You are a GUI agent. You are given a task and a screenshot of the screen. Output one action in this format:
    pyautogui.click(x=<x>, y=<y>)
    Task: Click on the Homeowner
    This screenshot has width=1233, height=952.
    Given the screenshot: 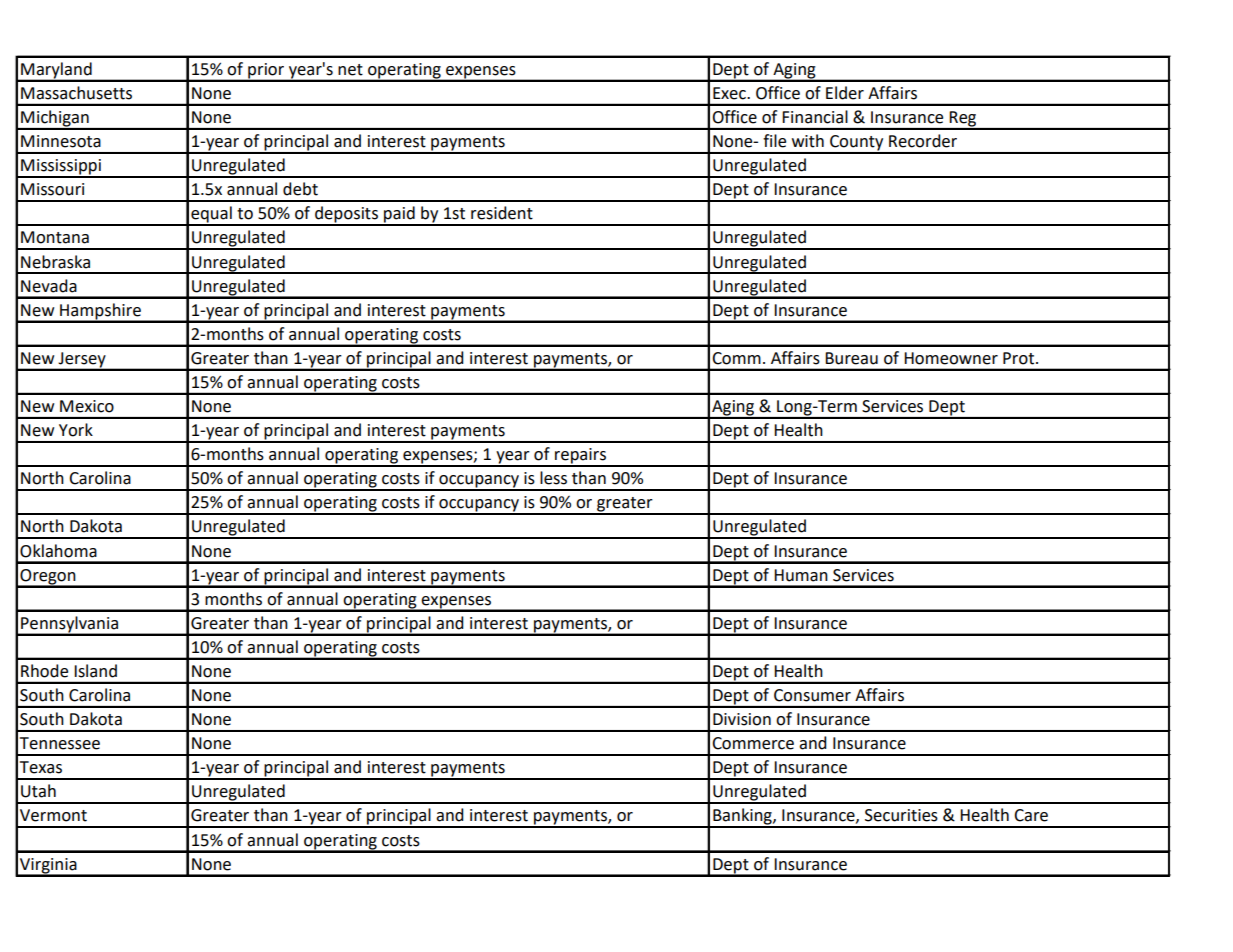 What is the action you would take?
    pyautogui.click(x=951, y=358)
